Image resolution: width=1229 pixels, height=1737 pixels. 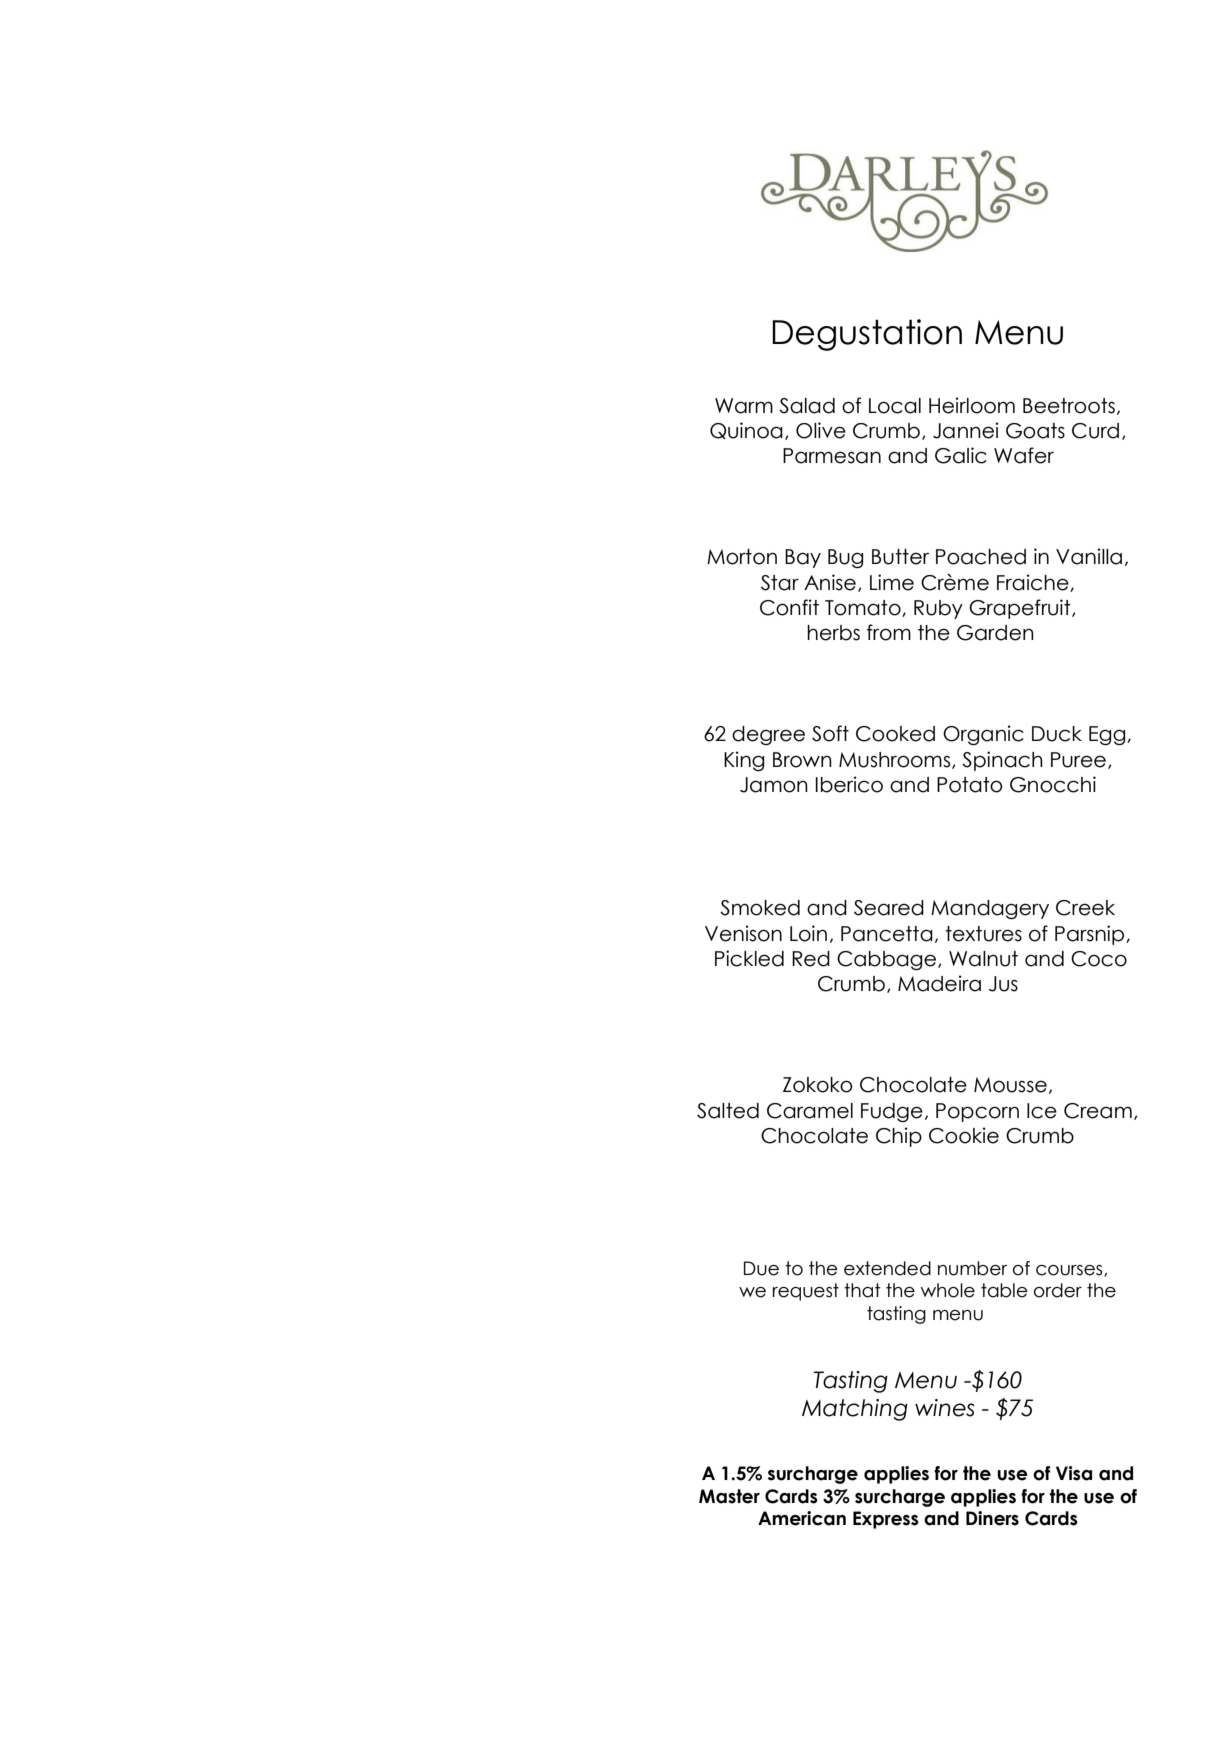 I want to click on Quinoa, so click(x=746, y=430).
